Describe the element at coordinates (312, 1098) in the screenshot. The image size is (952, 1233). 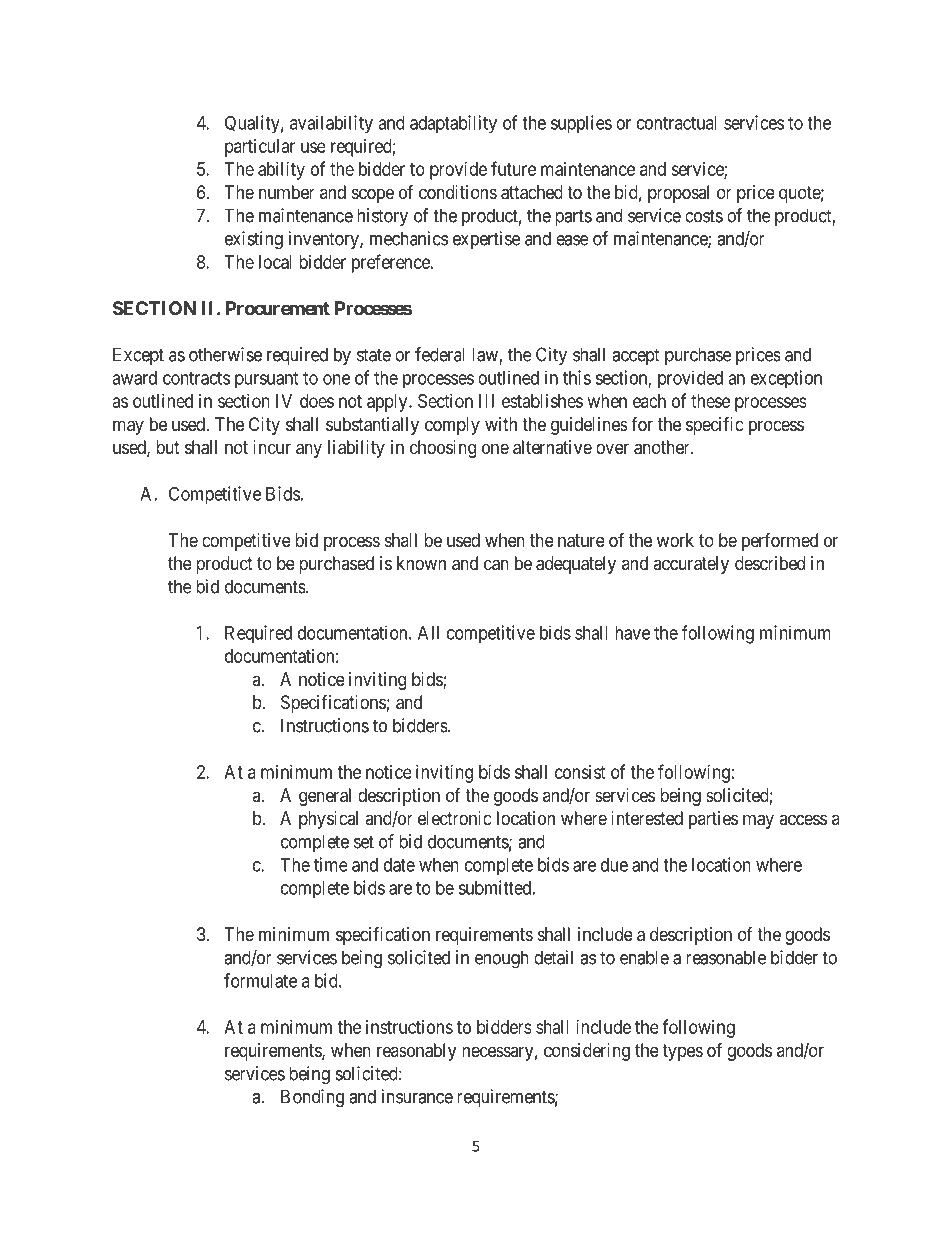
I see `Bonding` at that location.
